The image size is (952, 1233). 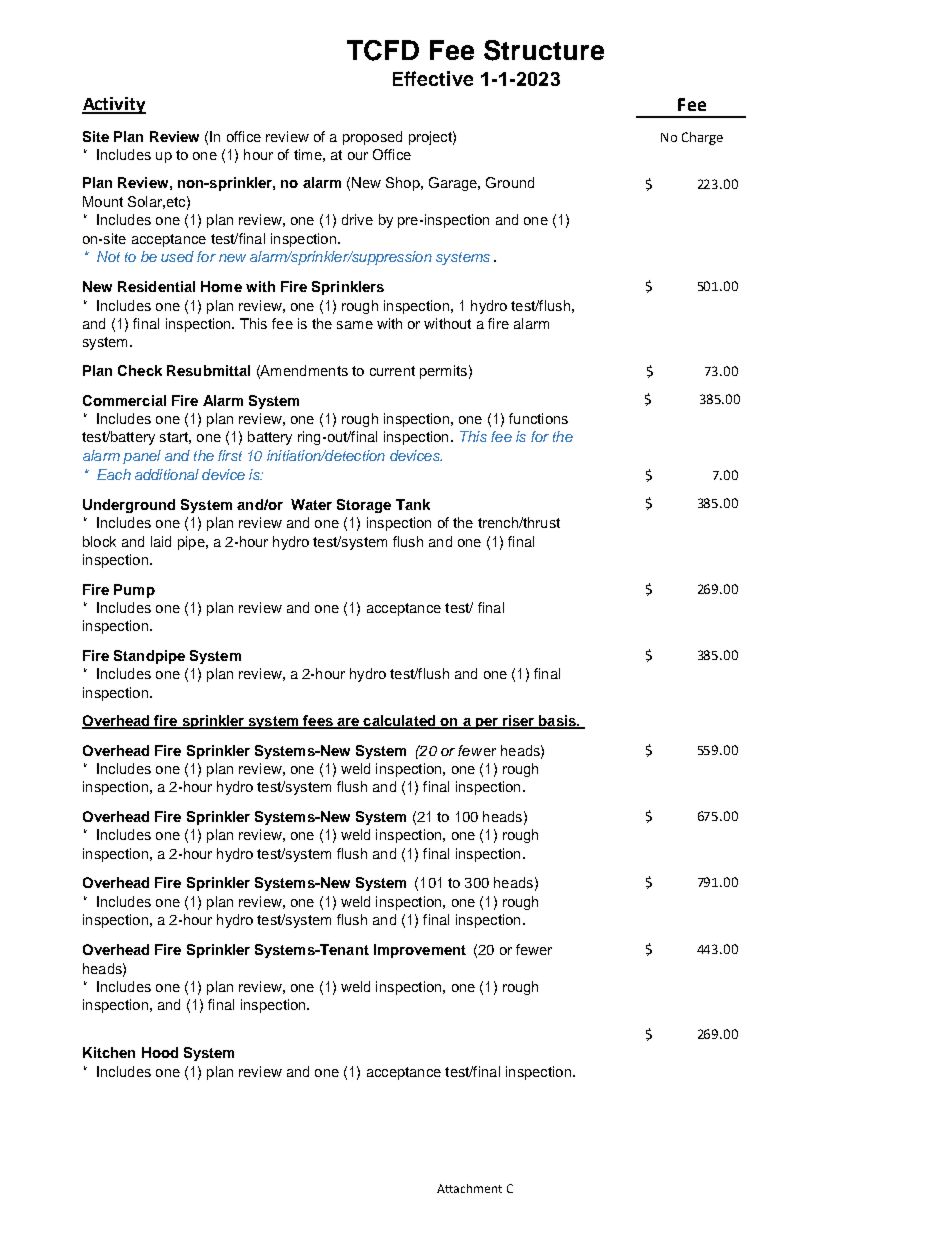 I want to click on Hood, so click(x=160, y=1052).
